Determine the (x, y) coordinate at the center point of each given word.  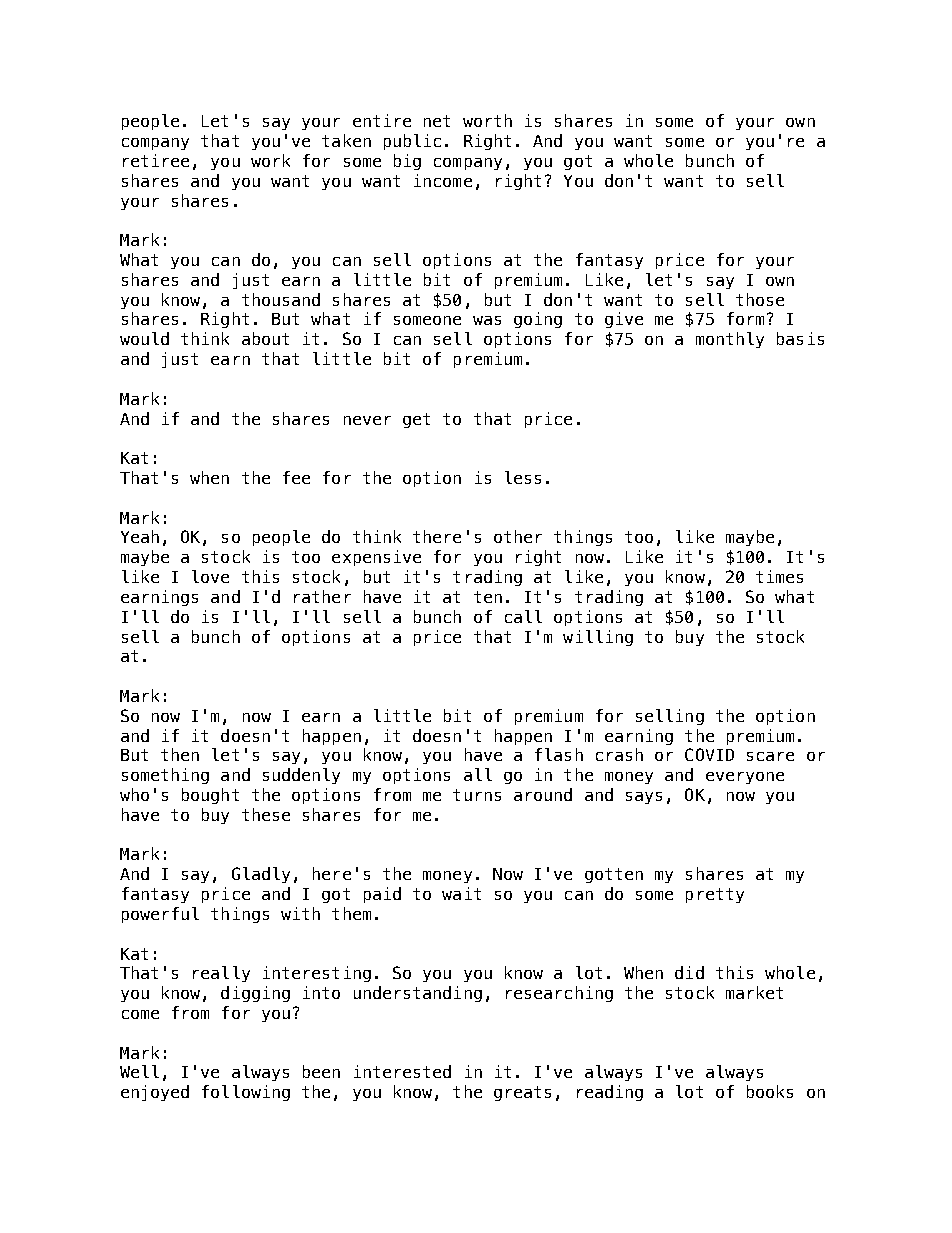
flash (559, 754)
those (760, 299)
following (246, 1093)
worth (487, 120)
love (210, 576)
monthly (730, 340)
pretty (715, 895)
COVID (709, 754)
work (270, 160)
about (265, 338)
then (180, 754)
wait (461, 893)
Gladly (261, 875)
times (779, 576)
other (518, 536)
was (487, 320)
